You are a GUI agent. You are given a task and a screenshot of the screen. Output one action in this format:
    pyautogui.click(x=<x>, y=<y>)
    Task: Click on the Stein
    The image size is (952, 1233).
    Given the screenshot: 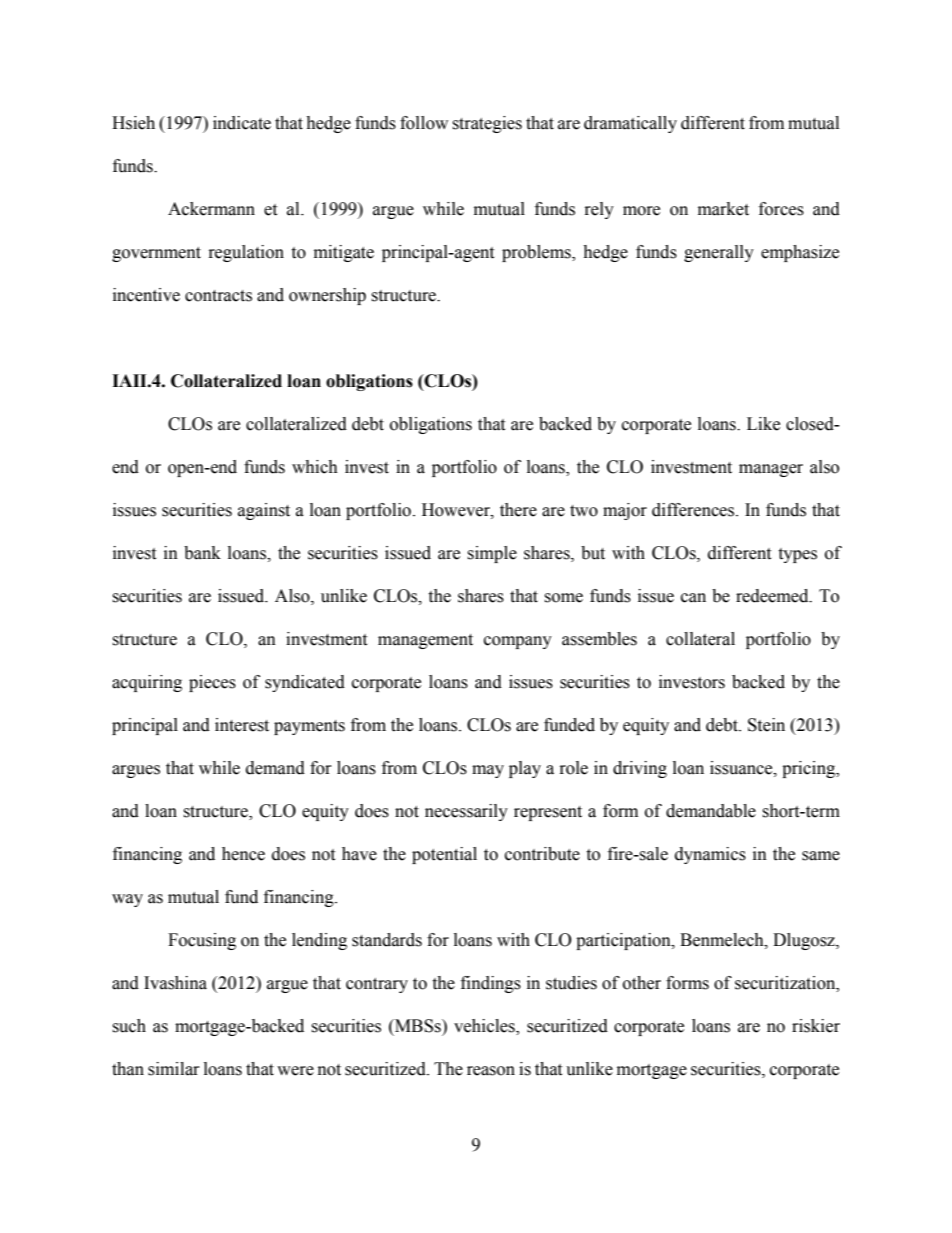 What is the action you would take?
    pyautogui.click(x=766, y=725)
